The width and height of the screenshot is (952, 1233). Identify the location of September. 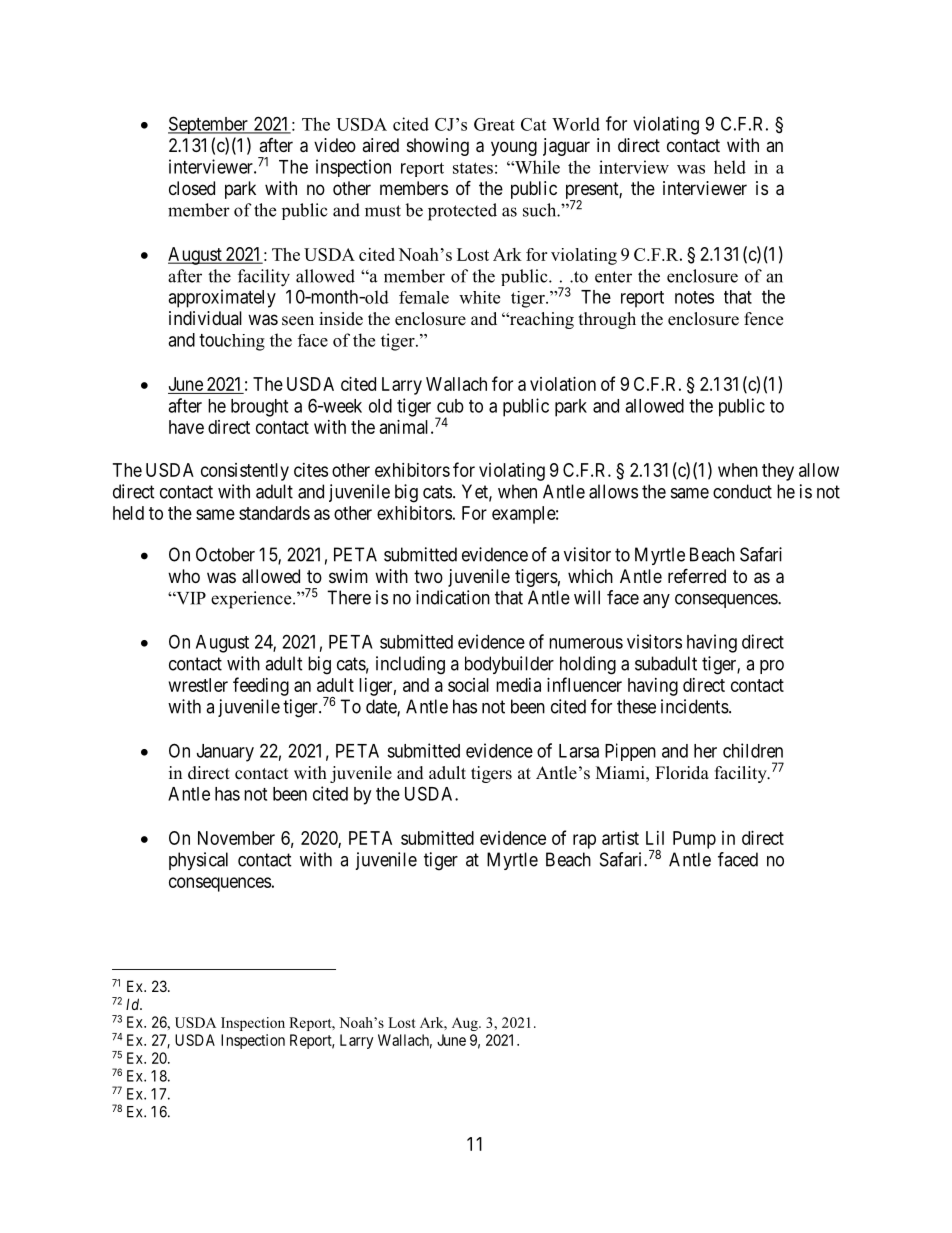
(209, 125).
